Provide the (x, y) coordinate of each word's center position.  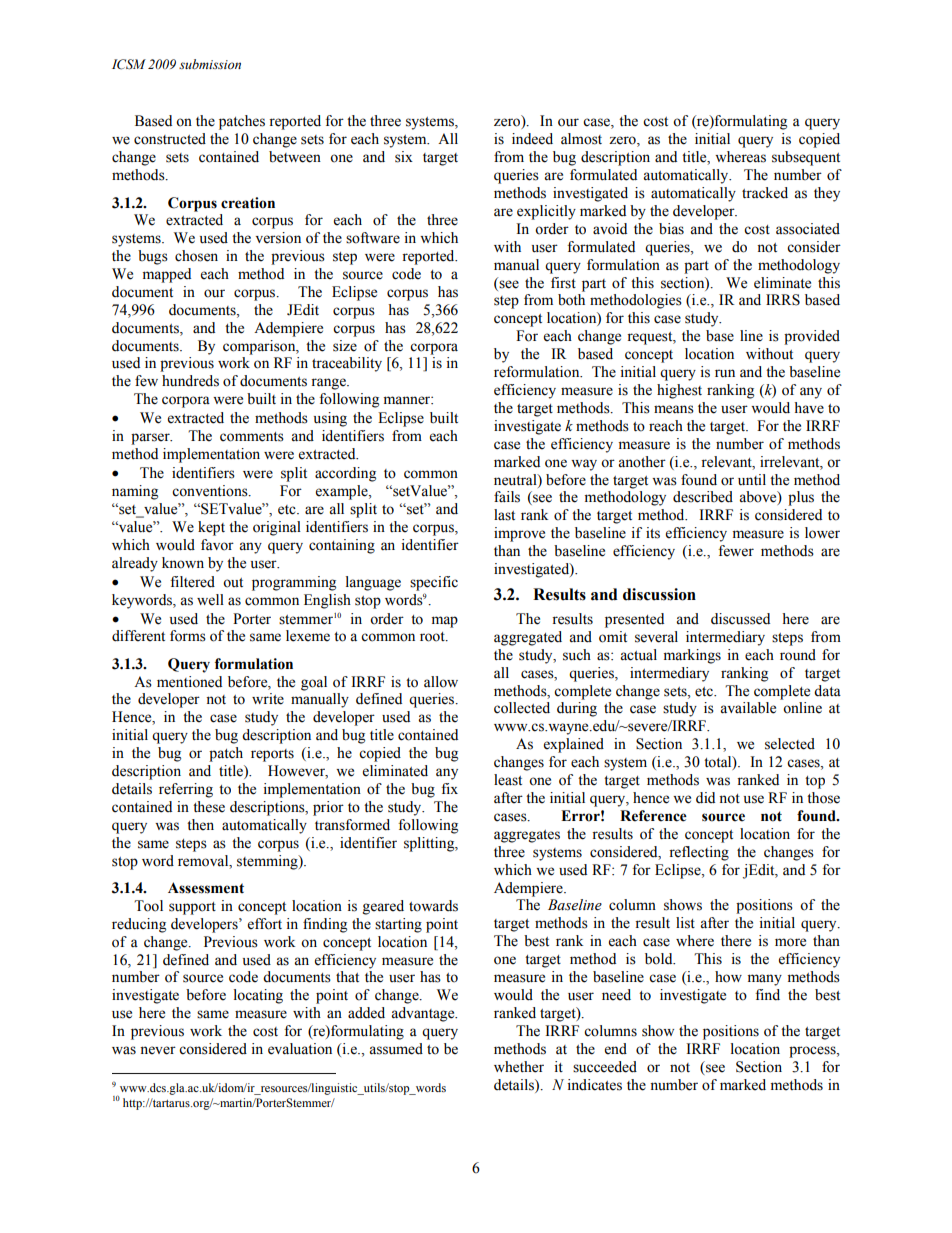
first (563, 283)
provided (812, 337)
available (748, 708)
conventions (211, 491)
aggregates (527, 836)
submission (210, 64)
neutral (516, 480)
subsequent (806, 158)
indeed (532, 139)
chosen (196, 256)
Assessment (206, 888)
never (158, 1050)
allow (441, 682)
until (752, 480)
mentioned (189, 682)
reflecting (699, 853)
